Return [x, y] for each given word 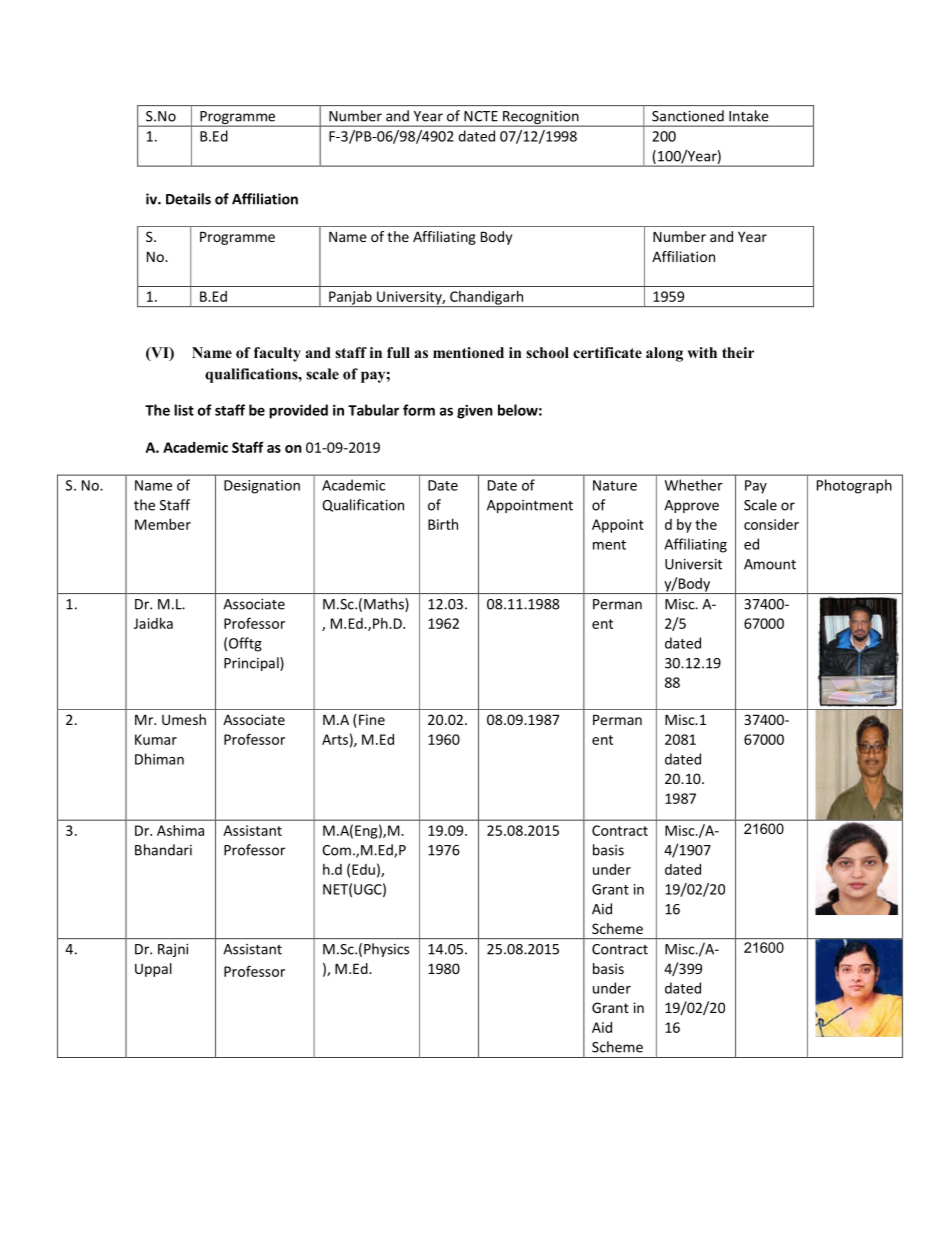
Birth [443, 524]
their [738, 352]
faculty [277, 354]
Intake [748, 116]
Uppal [153, 970]
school [547, 353]
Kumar [156, 739]
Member [163, 524]
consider [771, 524]
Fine [372, 719]
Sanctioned [688, 116]
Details [188, 199]
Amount [770, 564]
